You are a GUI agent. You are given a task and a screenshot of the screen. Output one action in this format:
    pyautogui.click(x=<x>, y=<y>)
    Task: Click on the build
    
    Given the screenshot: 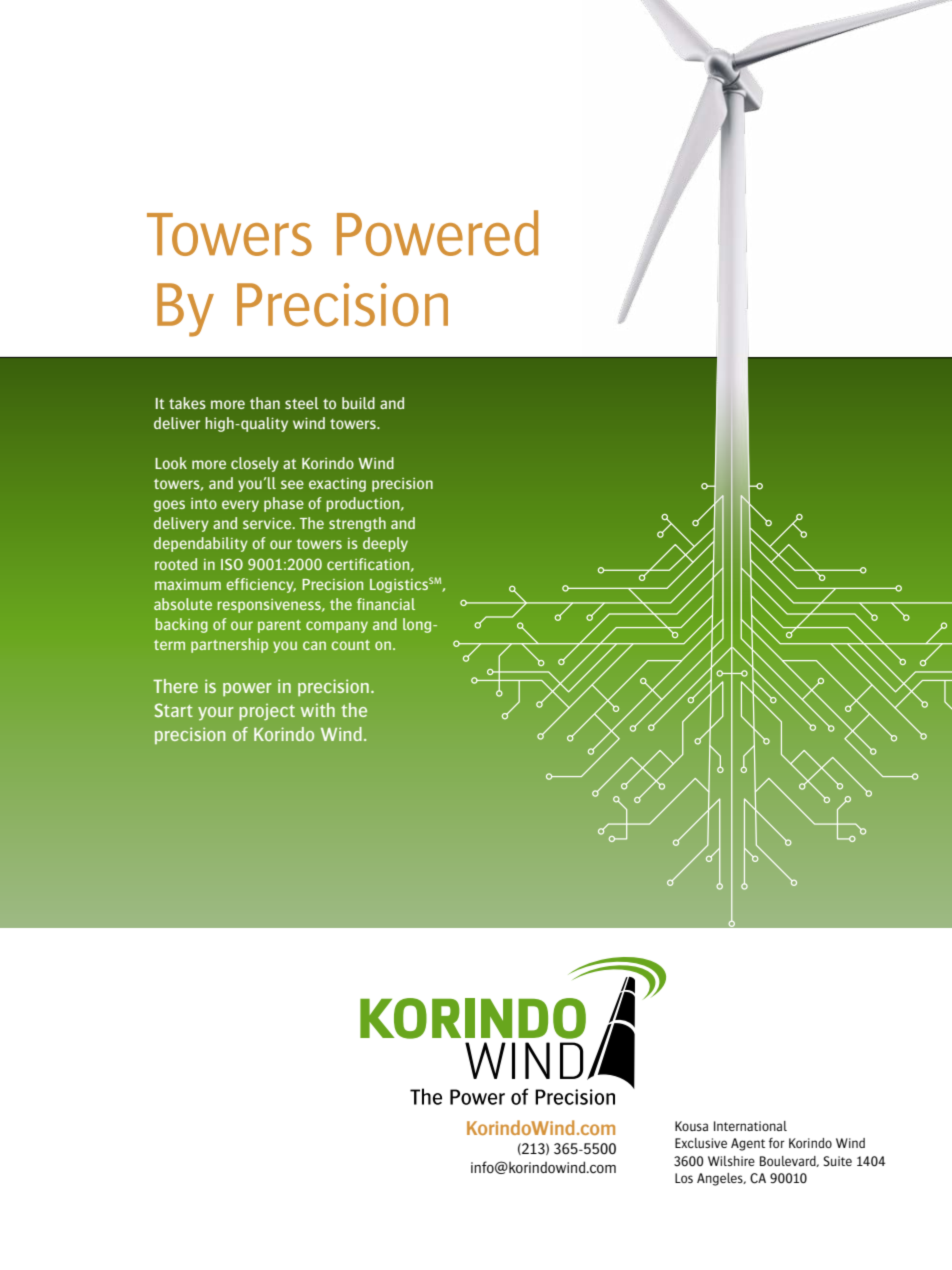 What is the action you would take?
    pyautogui.click(x=358, y=403)
